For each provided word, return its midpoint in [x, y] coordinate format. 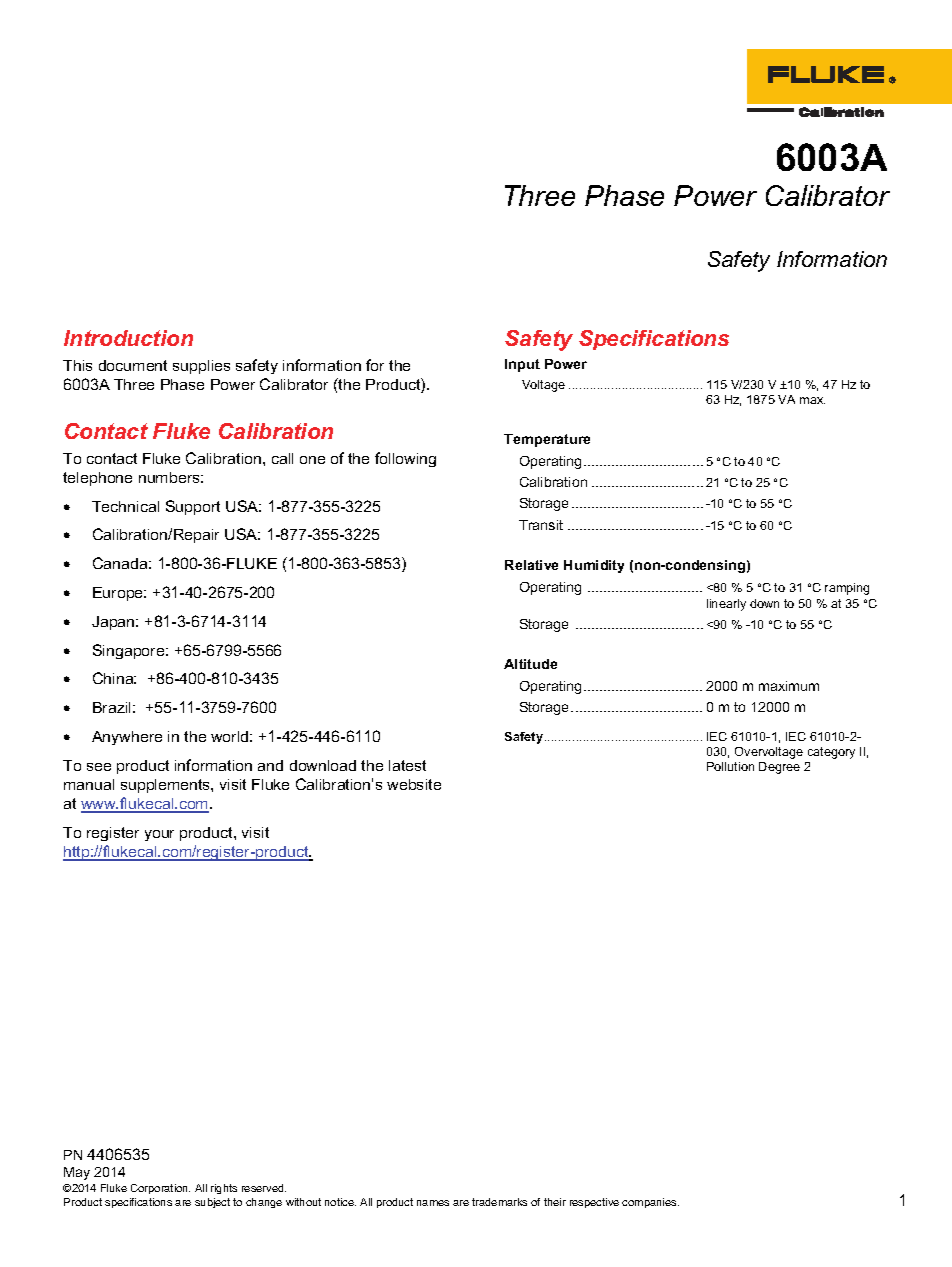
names [433, 1203]
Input [522, 365]
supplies [201, 367]
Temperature [547, 440]
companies [650, 1203]
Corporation [160, 1189]
